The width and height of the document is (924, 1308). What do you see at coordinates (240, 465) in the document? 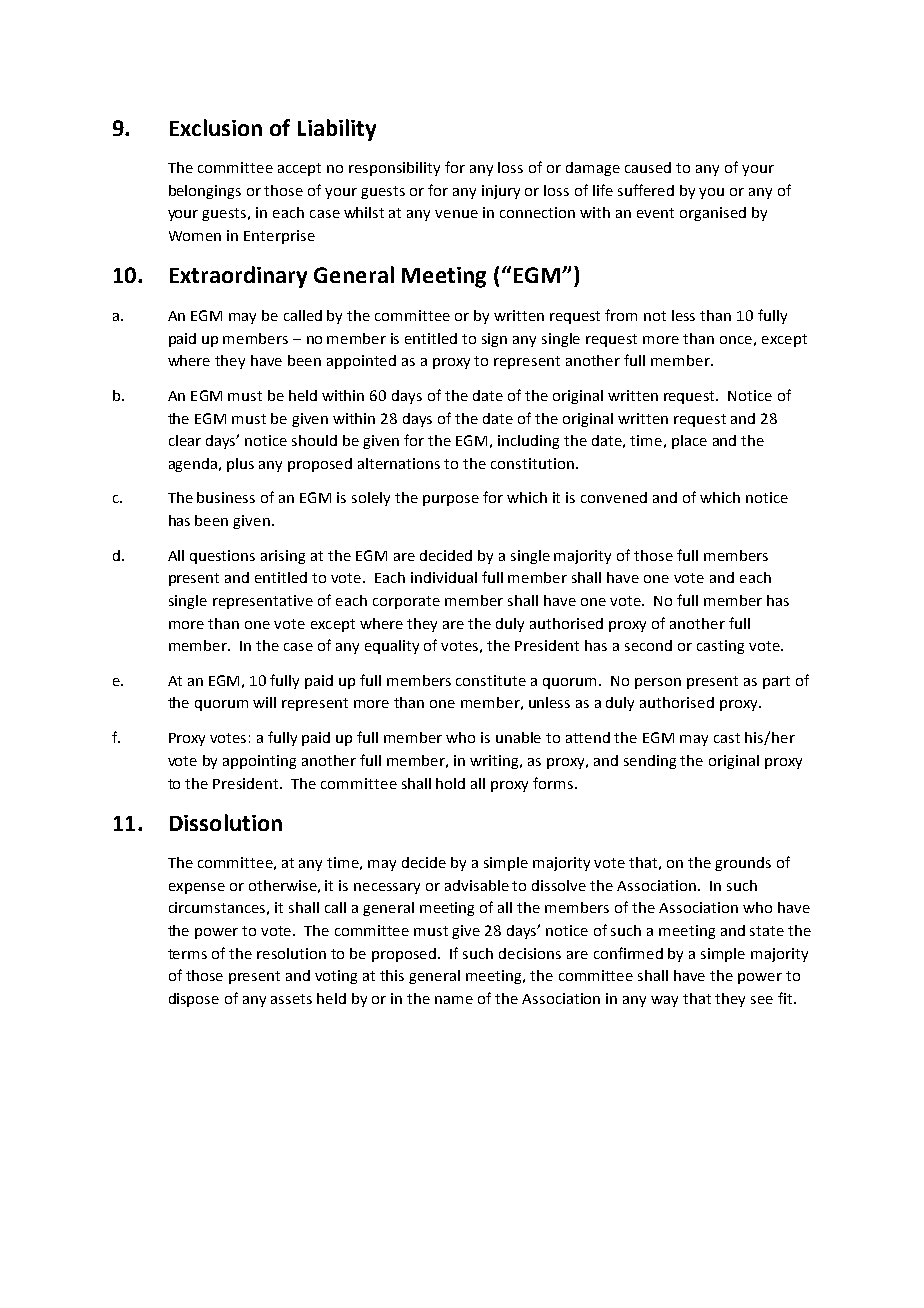
I see `plus` at bounding box center [240, 465].
